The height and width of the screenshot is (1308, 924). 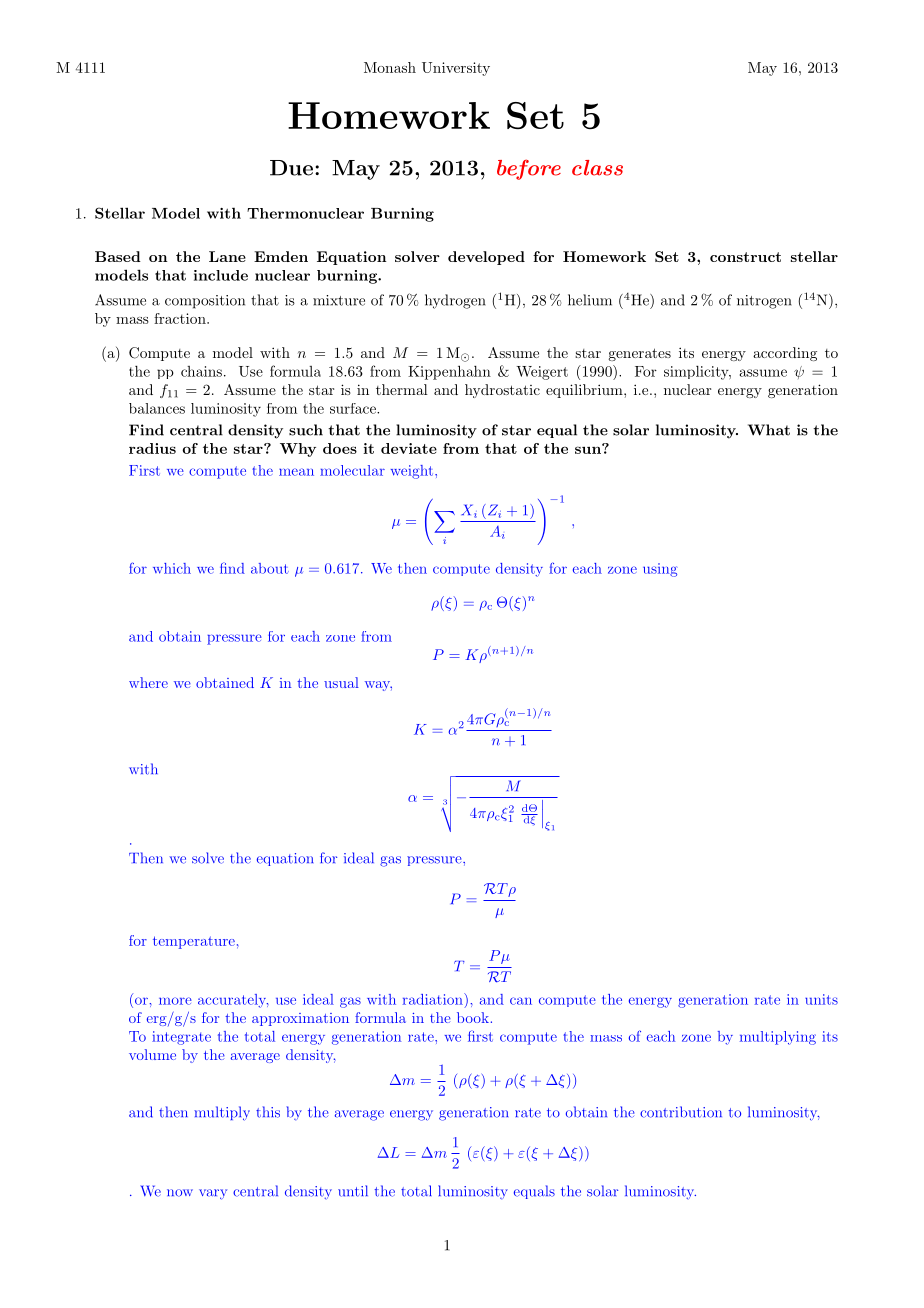 What do you see at coordinates (597, 168) in the screenshot?
I see `class` at bounding box center [597, 168].
